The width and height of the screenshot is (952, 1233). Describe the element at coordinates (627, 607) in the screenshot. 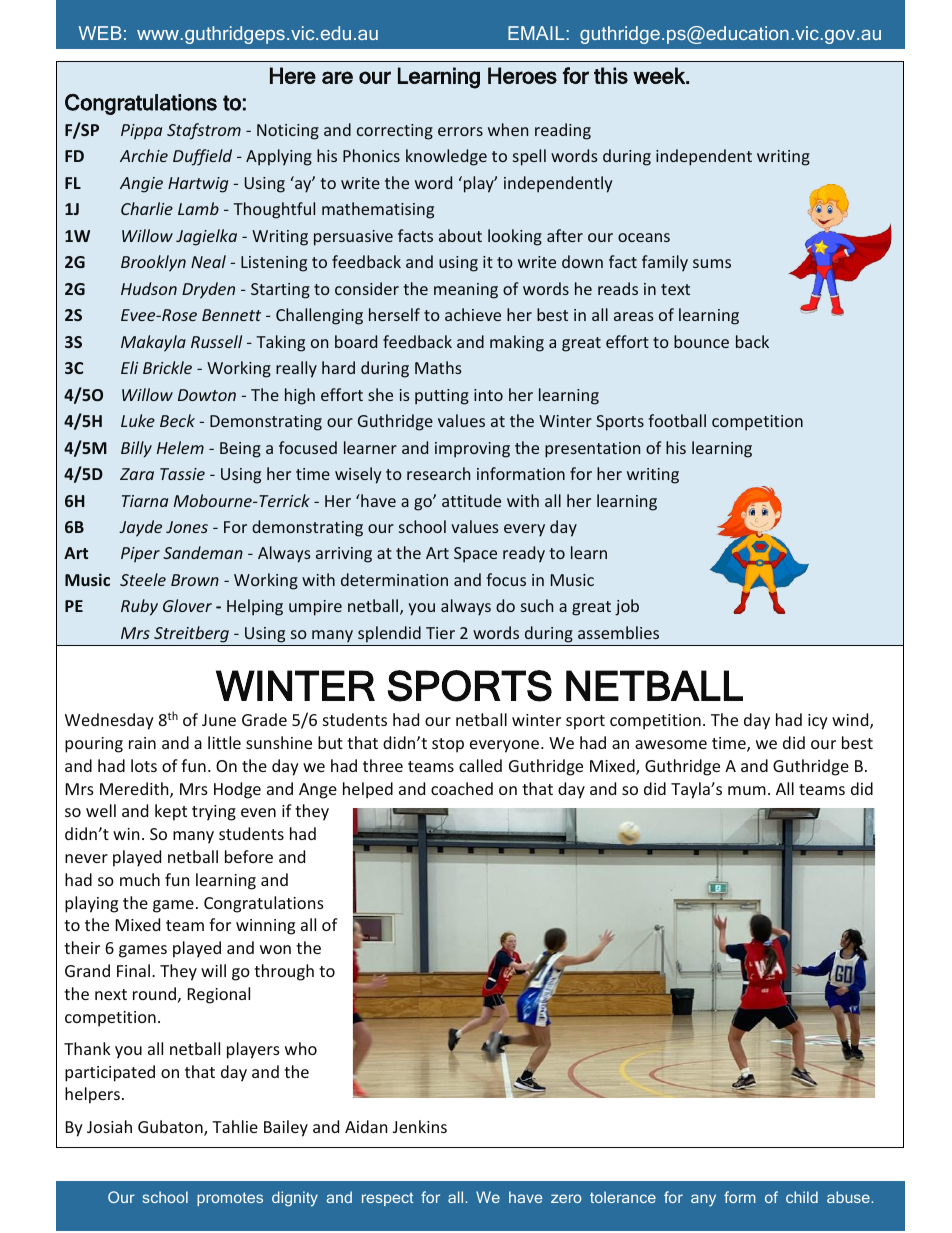

I see `job` at that location.
